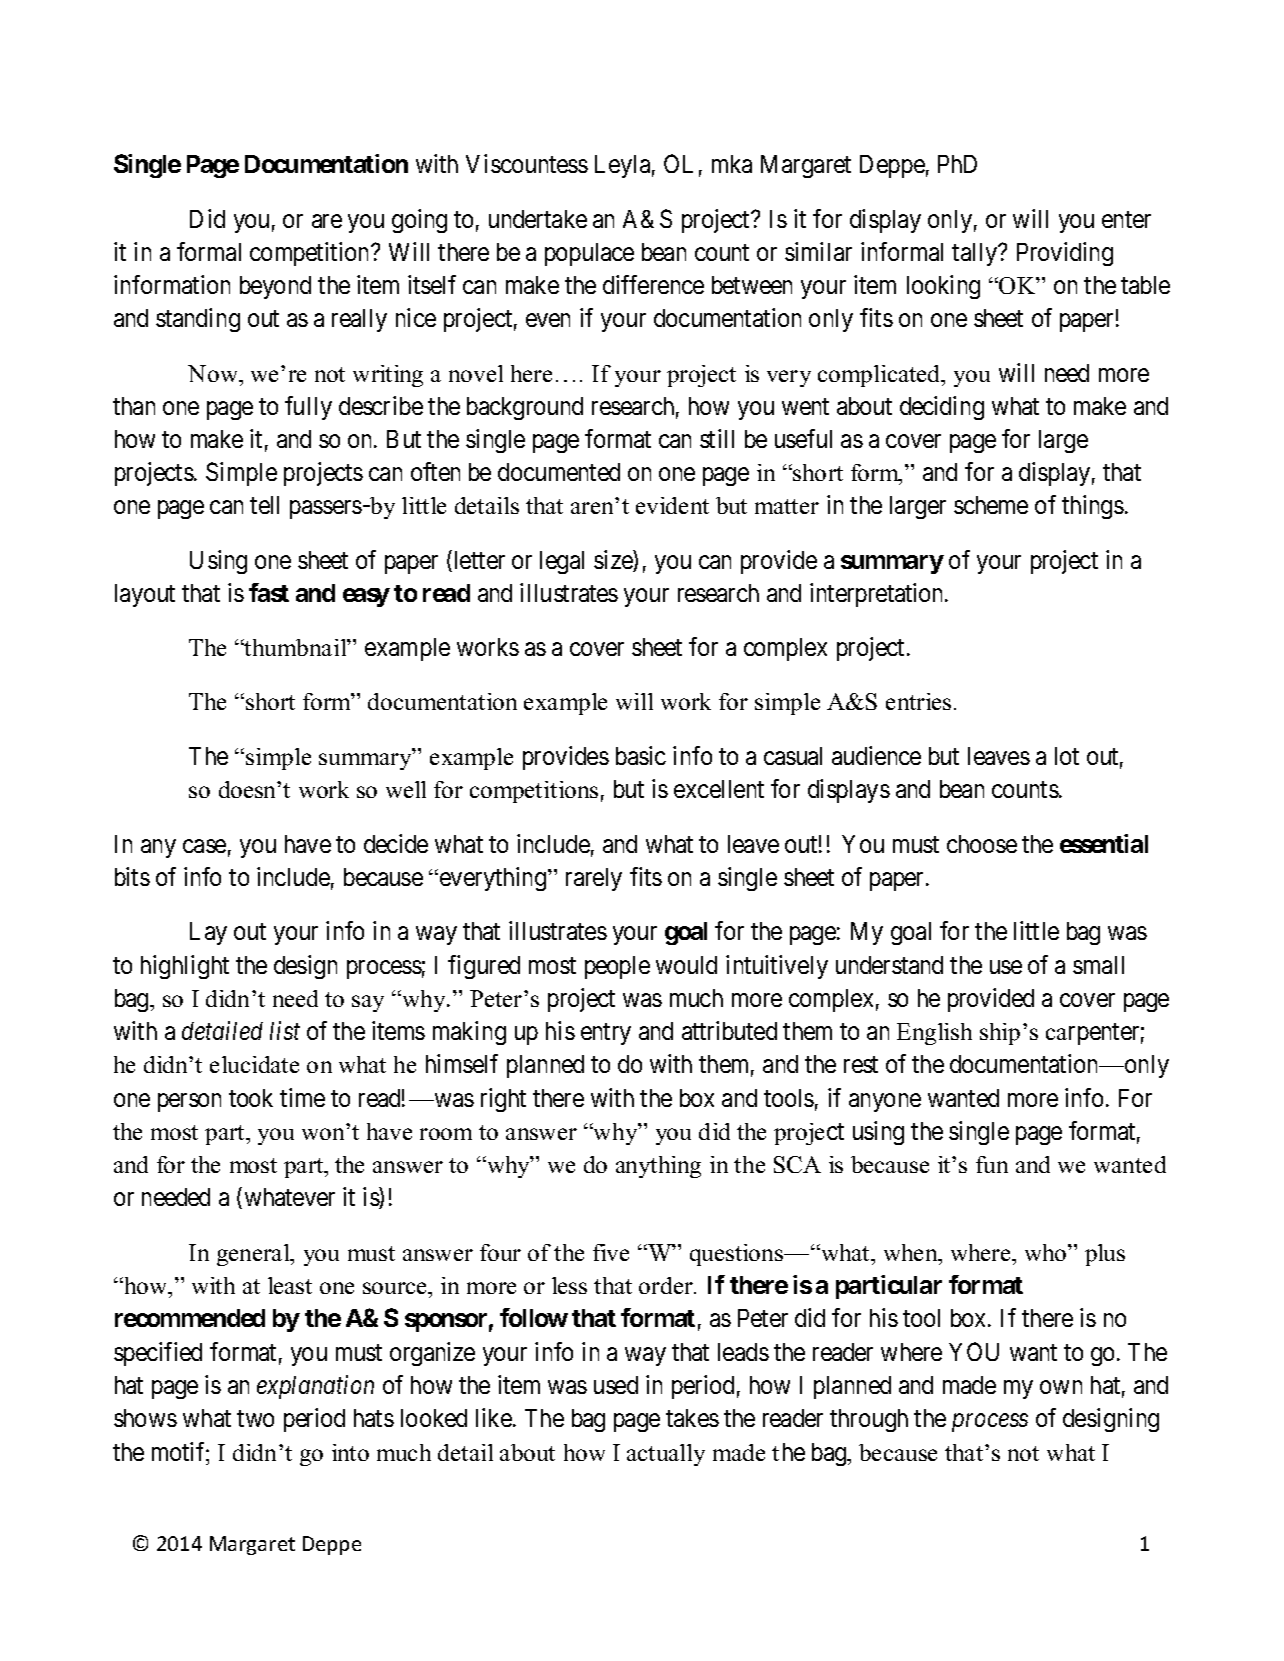 Image resolution: width=1284 pixels, height=1661 pixels. Describe the element at coordinates (982, 844) in the page. I see `choose` at that location.
